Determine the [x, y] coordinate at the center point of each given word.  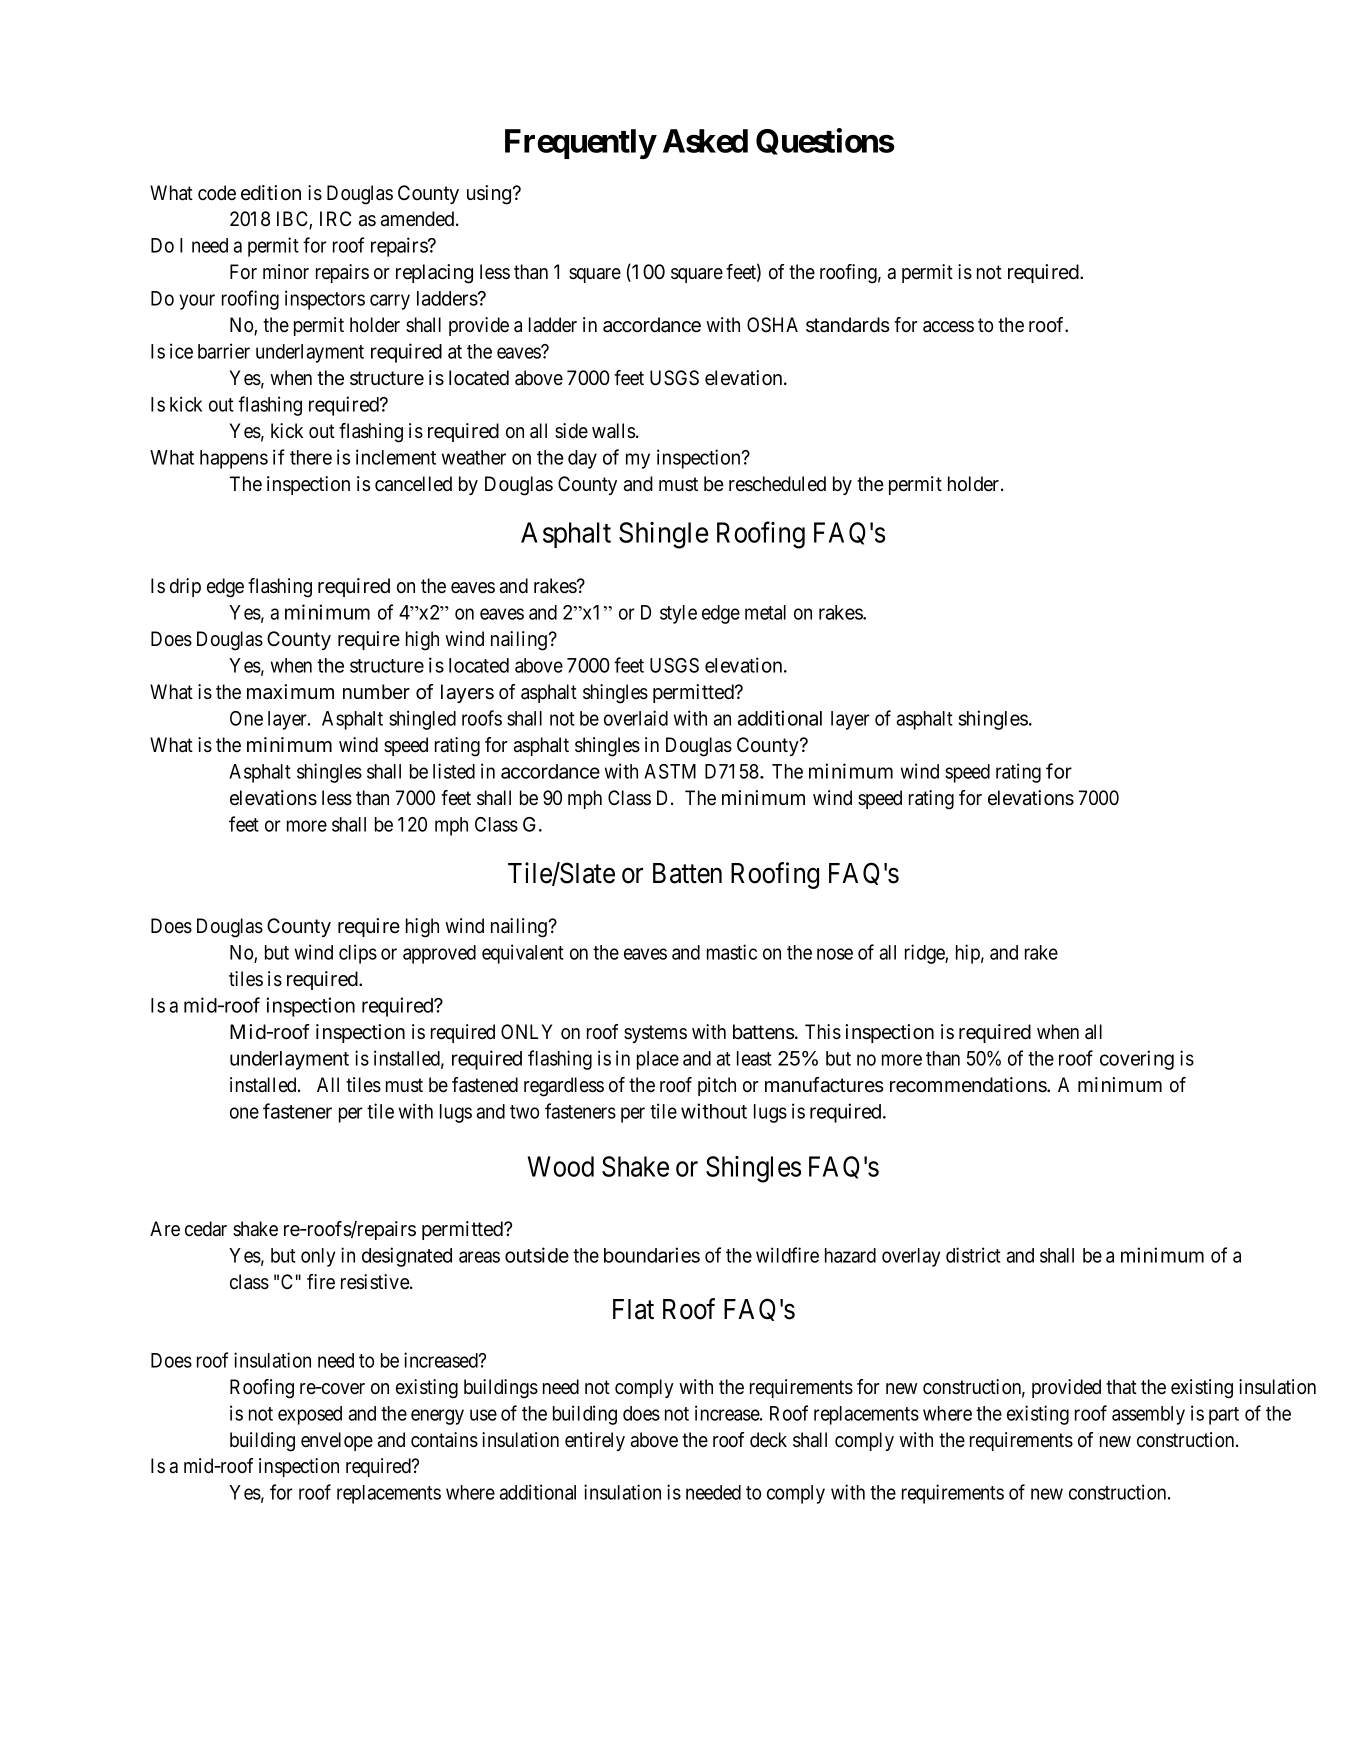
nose [835, 954]
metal [765, 612]
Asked [705, 141]
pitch [717, 1086]
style [678, 614]
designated [407, 1257]
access [948, 327]
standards [847, 325]
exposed [310, 1415]
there [311, 457]
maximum [290, 691]
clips [358, 954]
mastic [732, 952]
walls [613, 431]
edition [271, 193]
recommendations [969, 1085]
